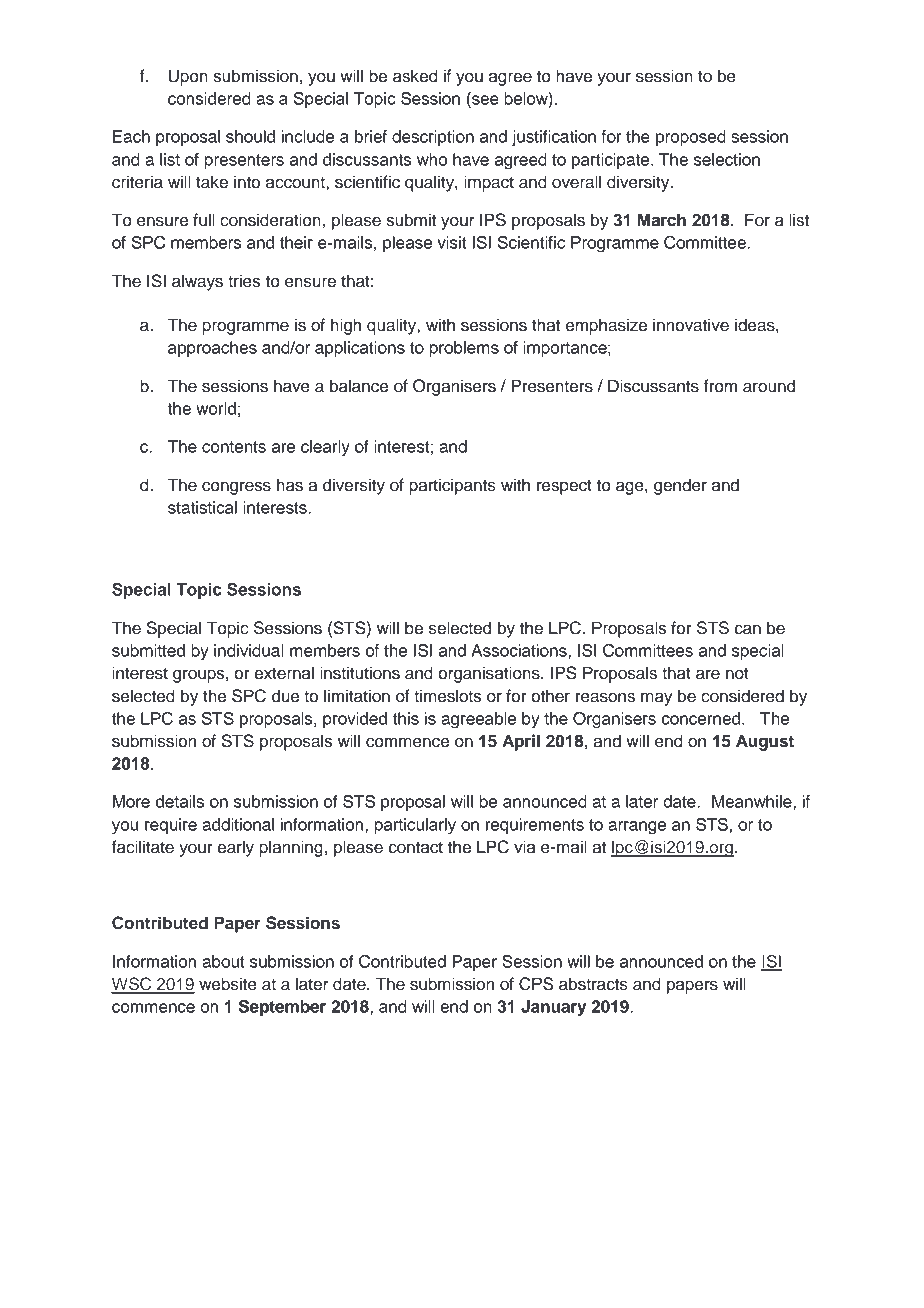  I want to click on Upon, so click(188, 77).
